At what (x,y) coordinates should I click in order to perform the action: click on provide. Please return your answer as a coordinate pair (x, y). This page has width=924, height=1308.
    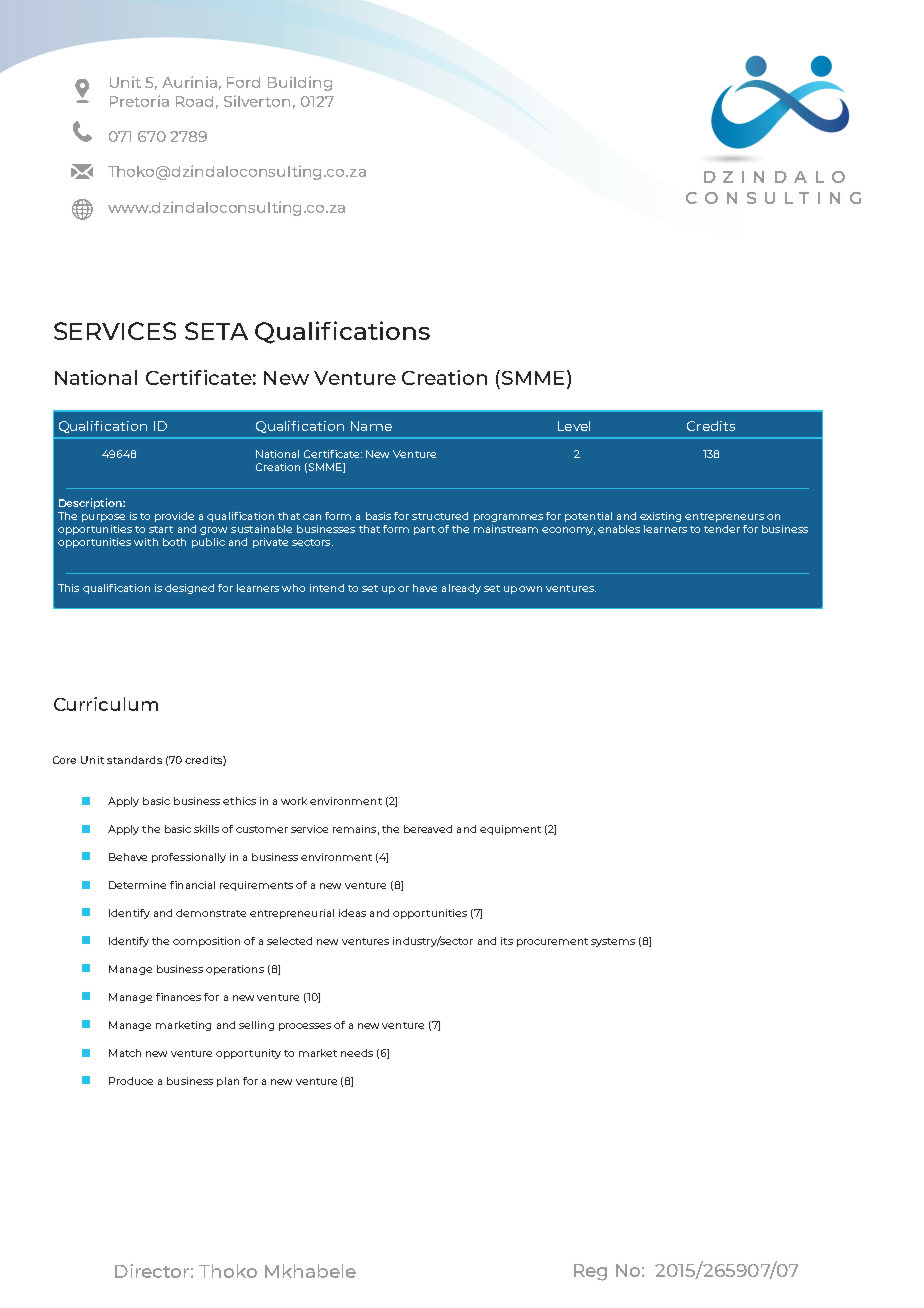
    Looking at the image, I should click on (174, 517).
